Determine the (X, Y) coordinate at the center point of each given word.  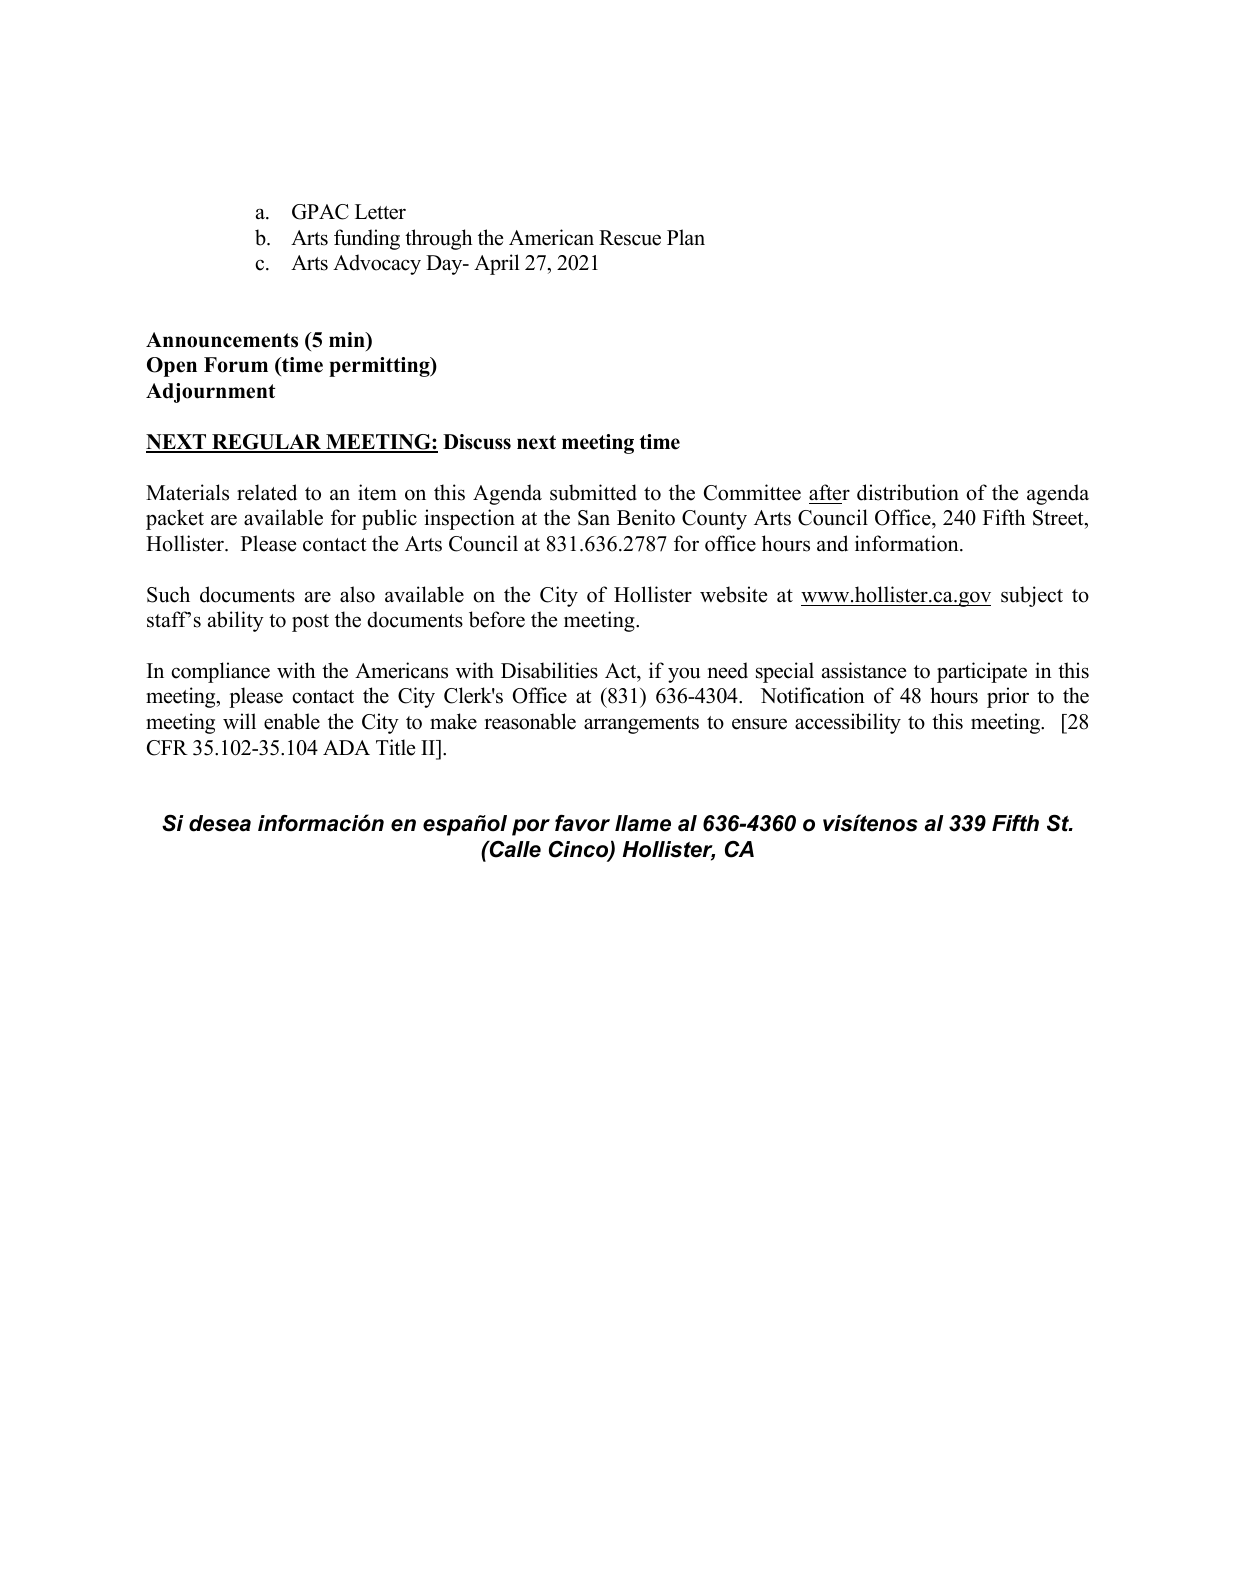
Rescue (630, 238)
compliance (220, 672)
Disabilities (549, 670)
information (908, 543)
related (267, 492)
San (594, 518)
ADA (346, 747)
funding (367, 239)
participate (982, 672)
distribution (908, 492)
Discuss (477, 442)
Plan (686, 237)
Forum (236, 365)
